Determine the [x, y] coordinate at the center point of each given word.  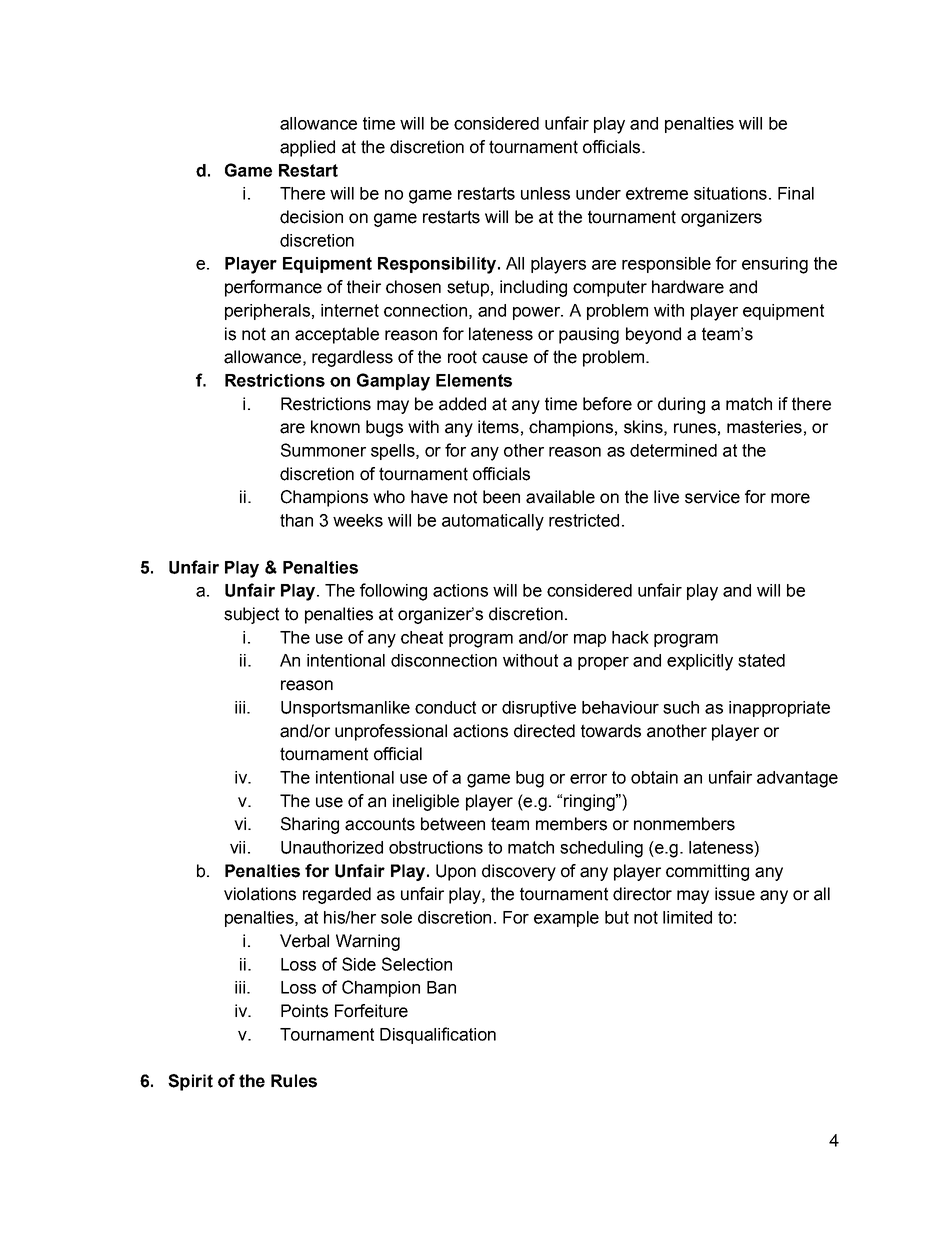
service [712, 497]
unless [545, 193]
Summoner [323, 450]
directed [544, 731]
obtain [654, 777]
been [501, 497]
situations [730, 193]
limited [687, 917]
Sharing [310, 825]
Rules [294, 1081]
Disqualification [438, 1035]
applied [307, 148]
